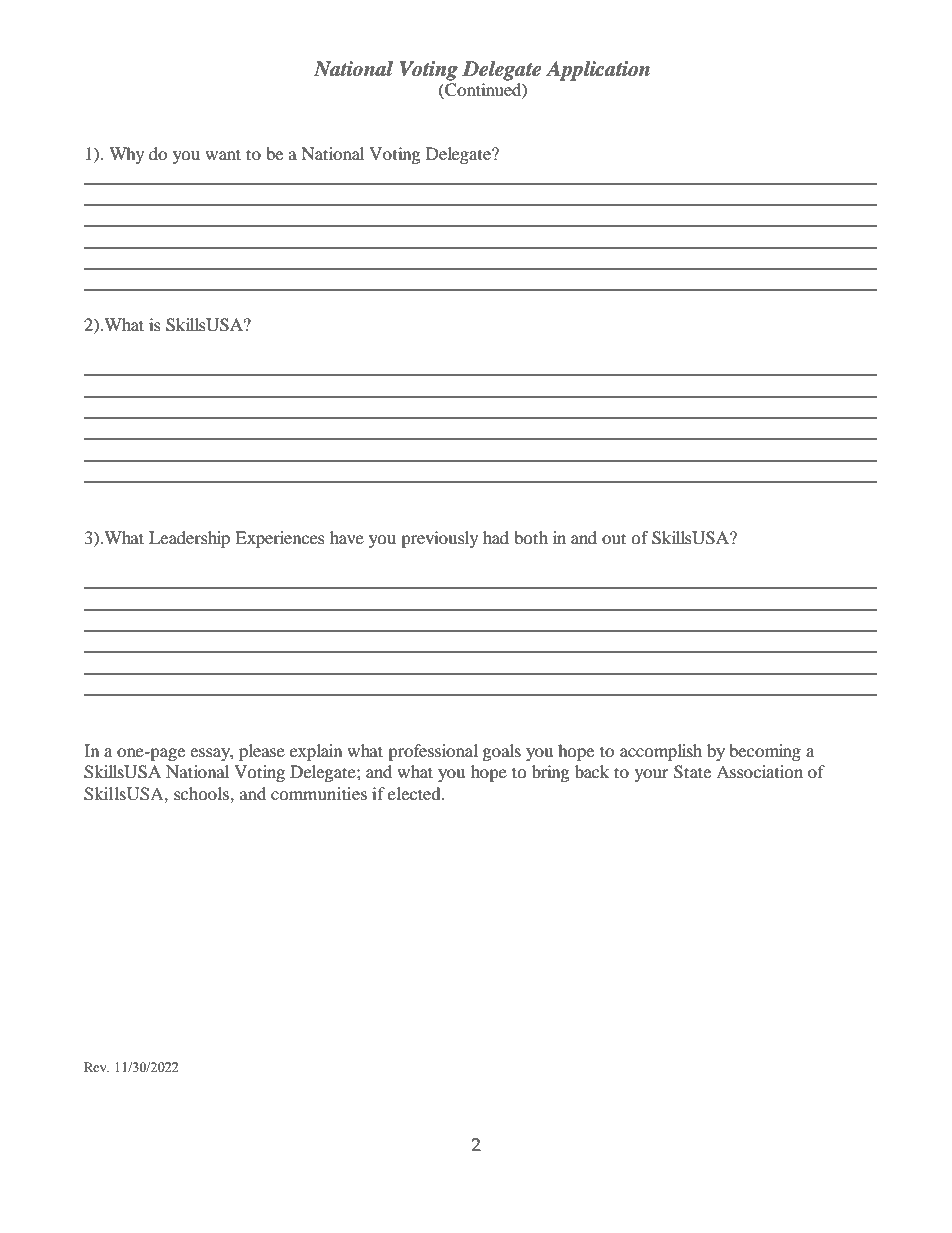 This screenshot has width=952, height=1233. I want to click on want, so click(223, 154).
